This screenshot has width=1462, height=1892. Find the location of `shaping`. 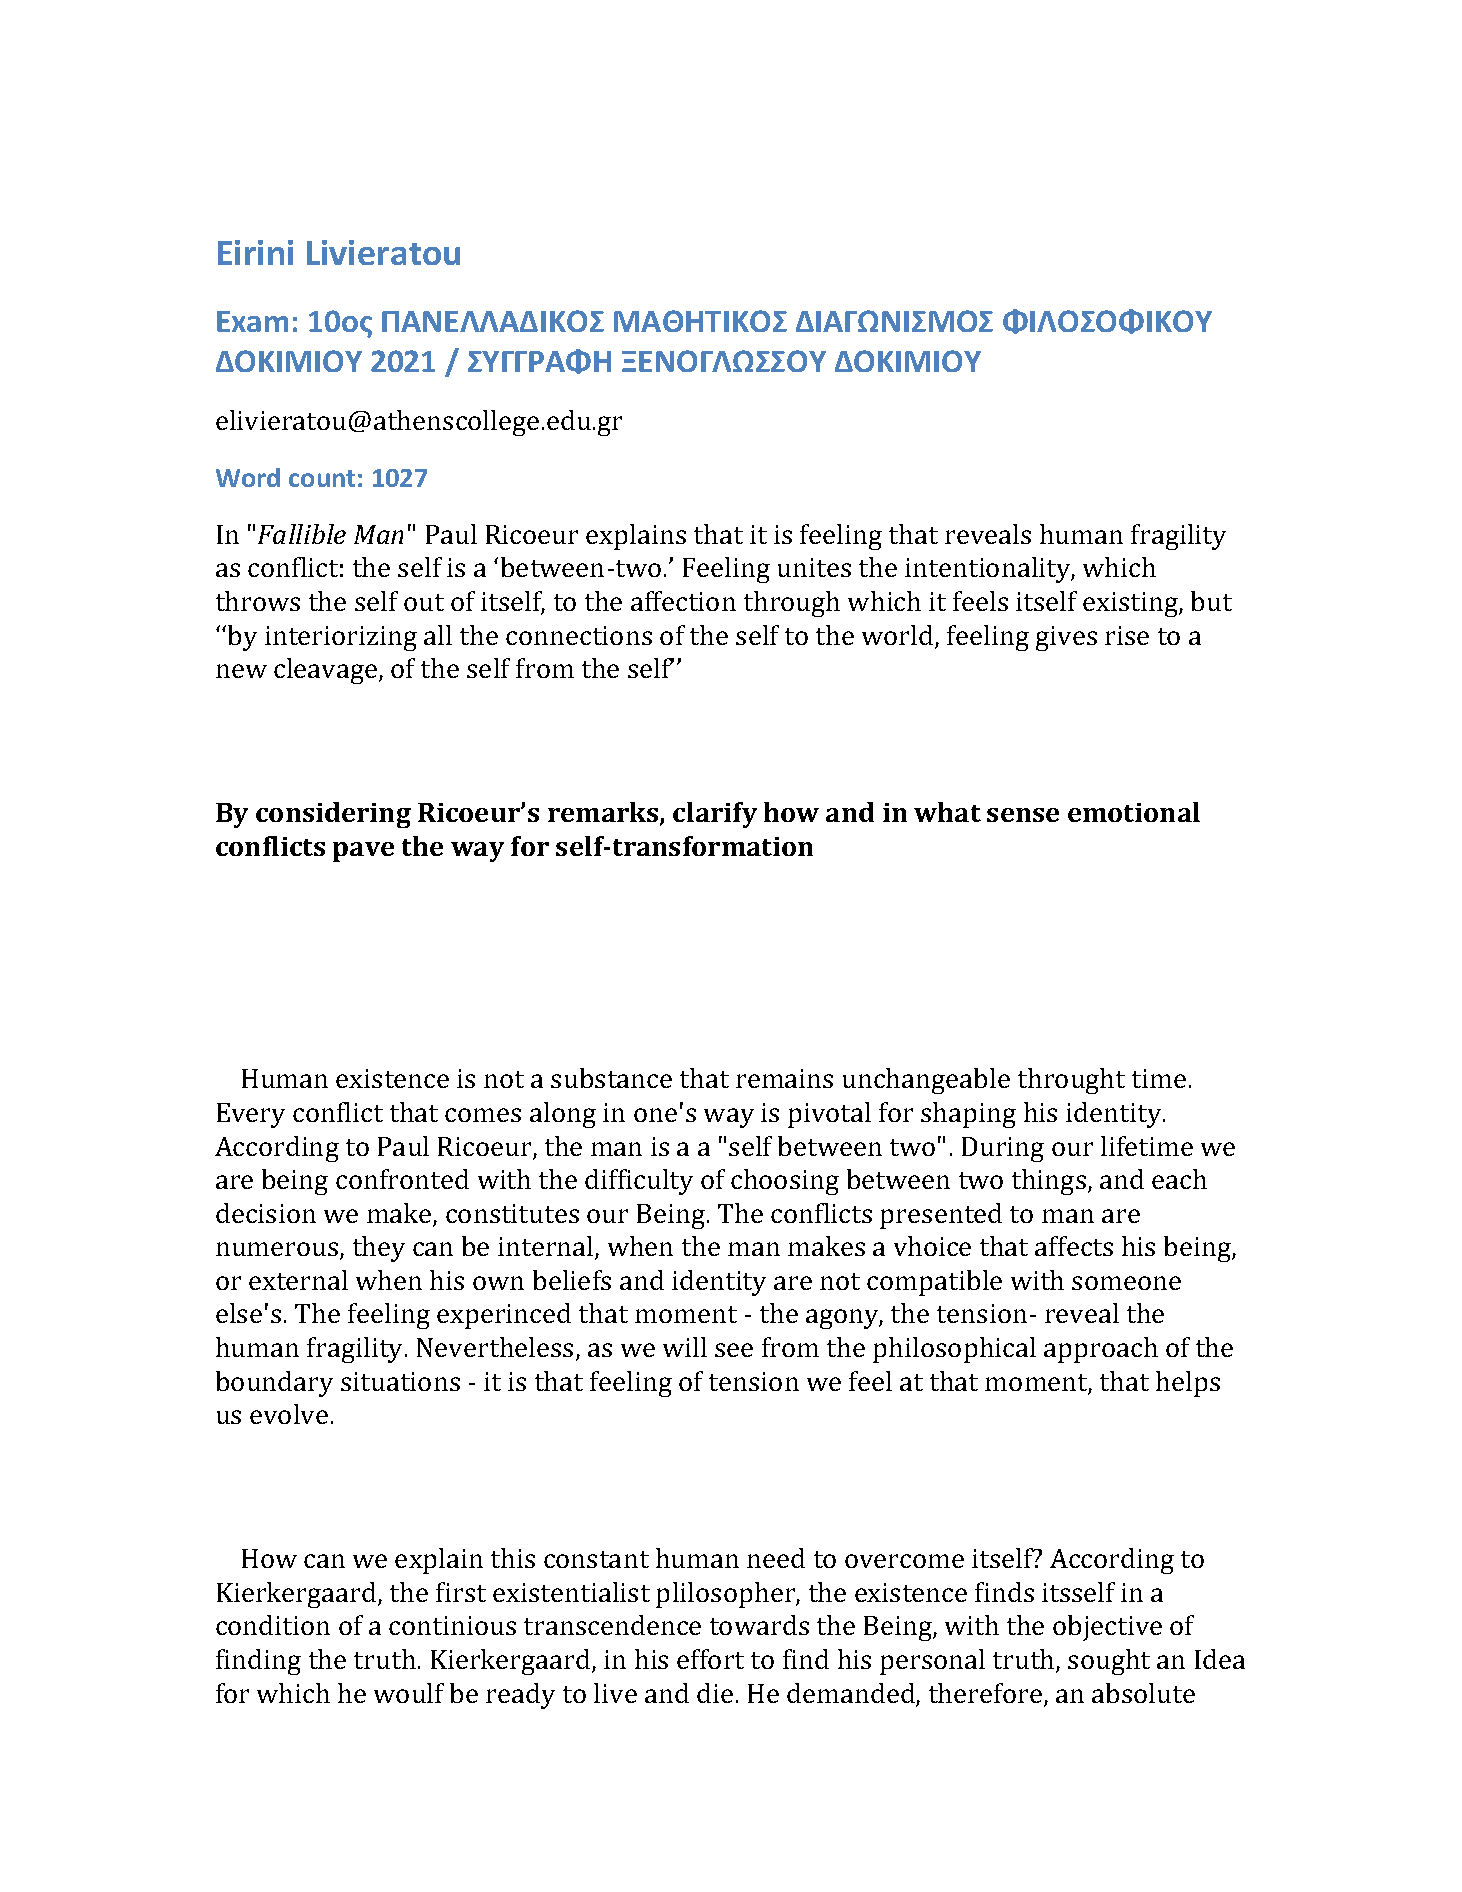

shaping is located at coordinates (968, 1115).
